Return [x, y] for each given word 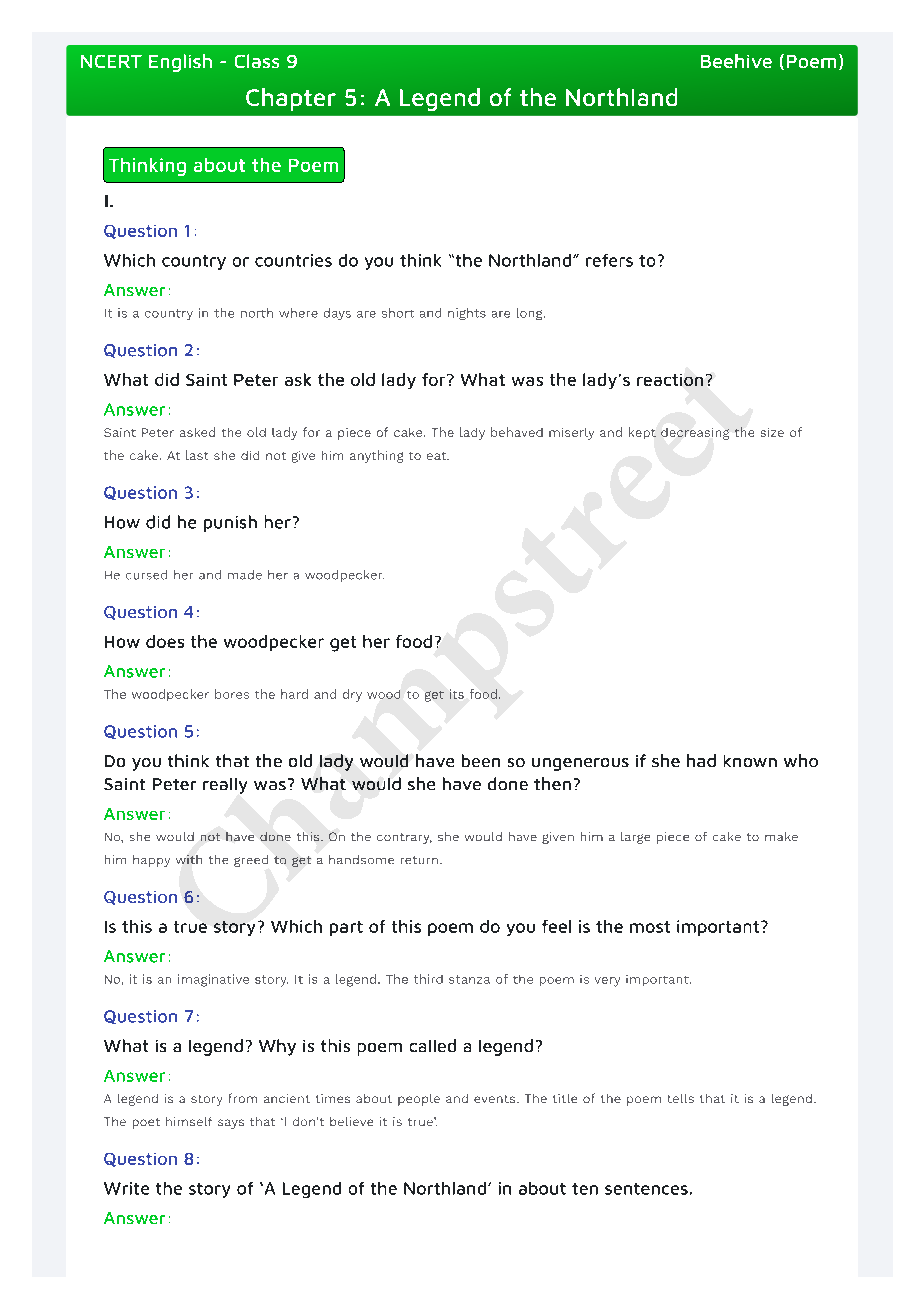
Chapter [291, 99]
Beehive [736, 61]
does [165, 641]
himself [189, 1121]
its [457, 694]
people [419, 1100]
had [701, 760]
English [180, 63]
